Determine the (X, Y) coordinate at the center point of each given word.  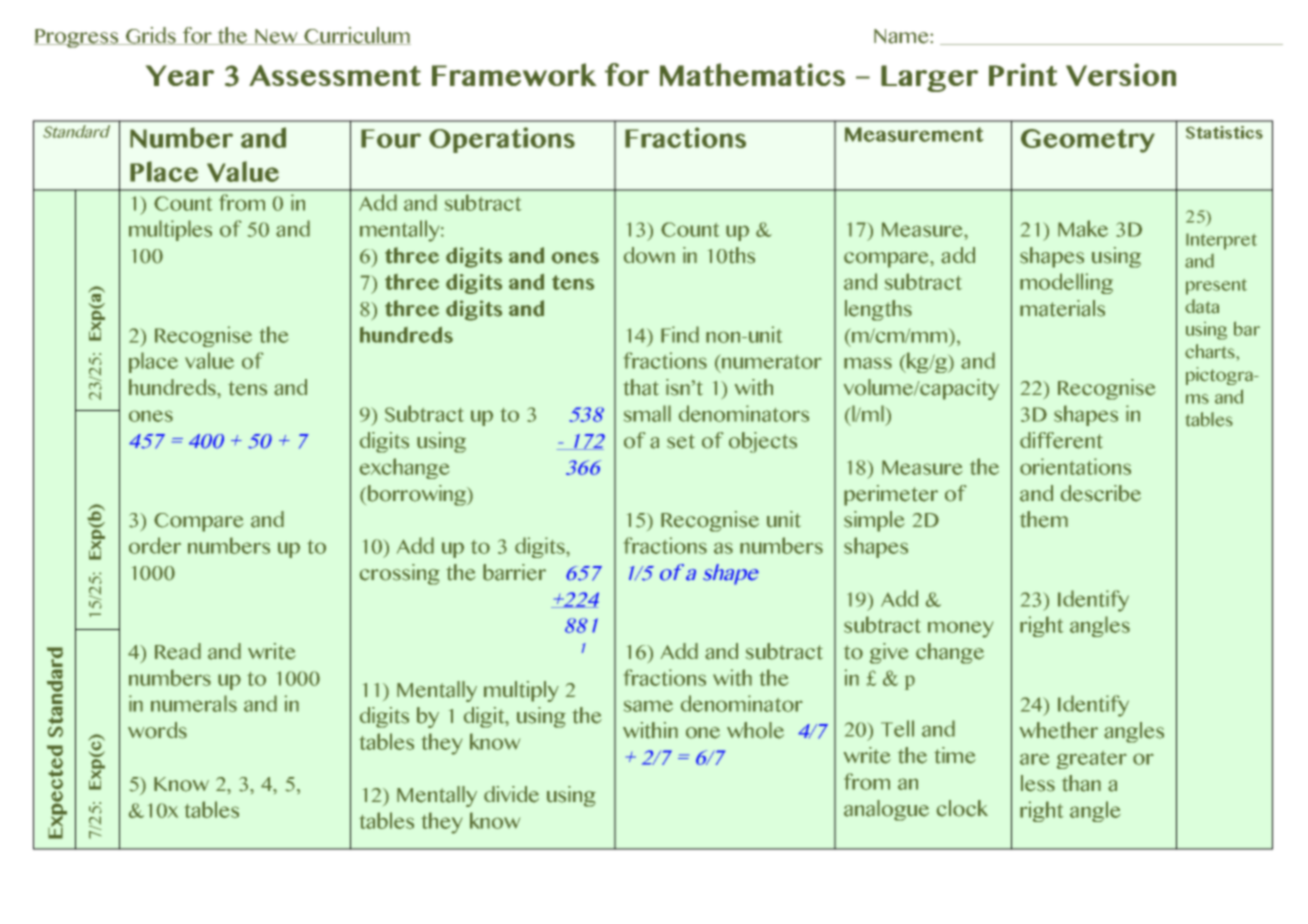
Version (1121, 74)
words (157, 730)
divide (511, 794)
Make (1083, 228)
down (649, 255)
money (960, 629)
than (1081, 783)
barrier (514, 572)
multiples (170, 230)
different (1061, 440)
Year (180, 75)
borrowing (418, 495)
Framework (514, 74)
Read (178, 651)
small (647, 413)
